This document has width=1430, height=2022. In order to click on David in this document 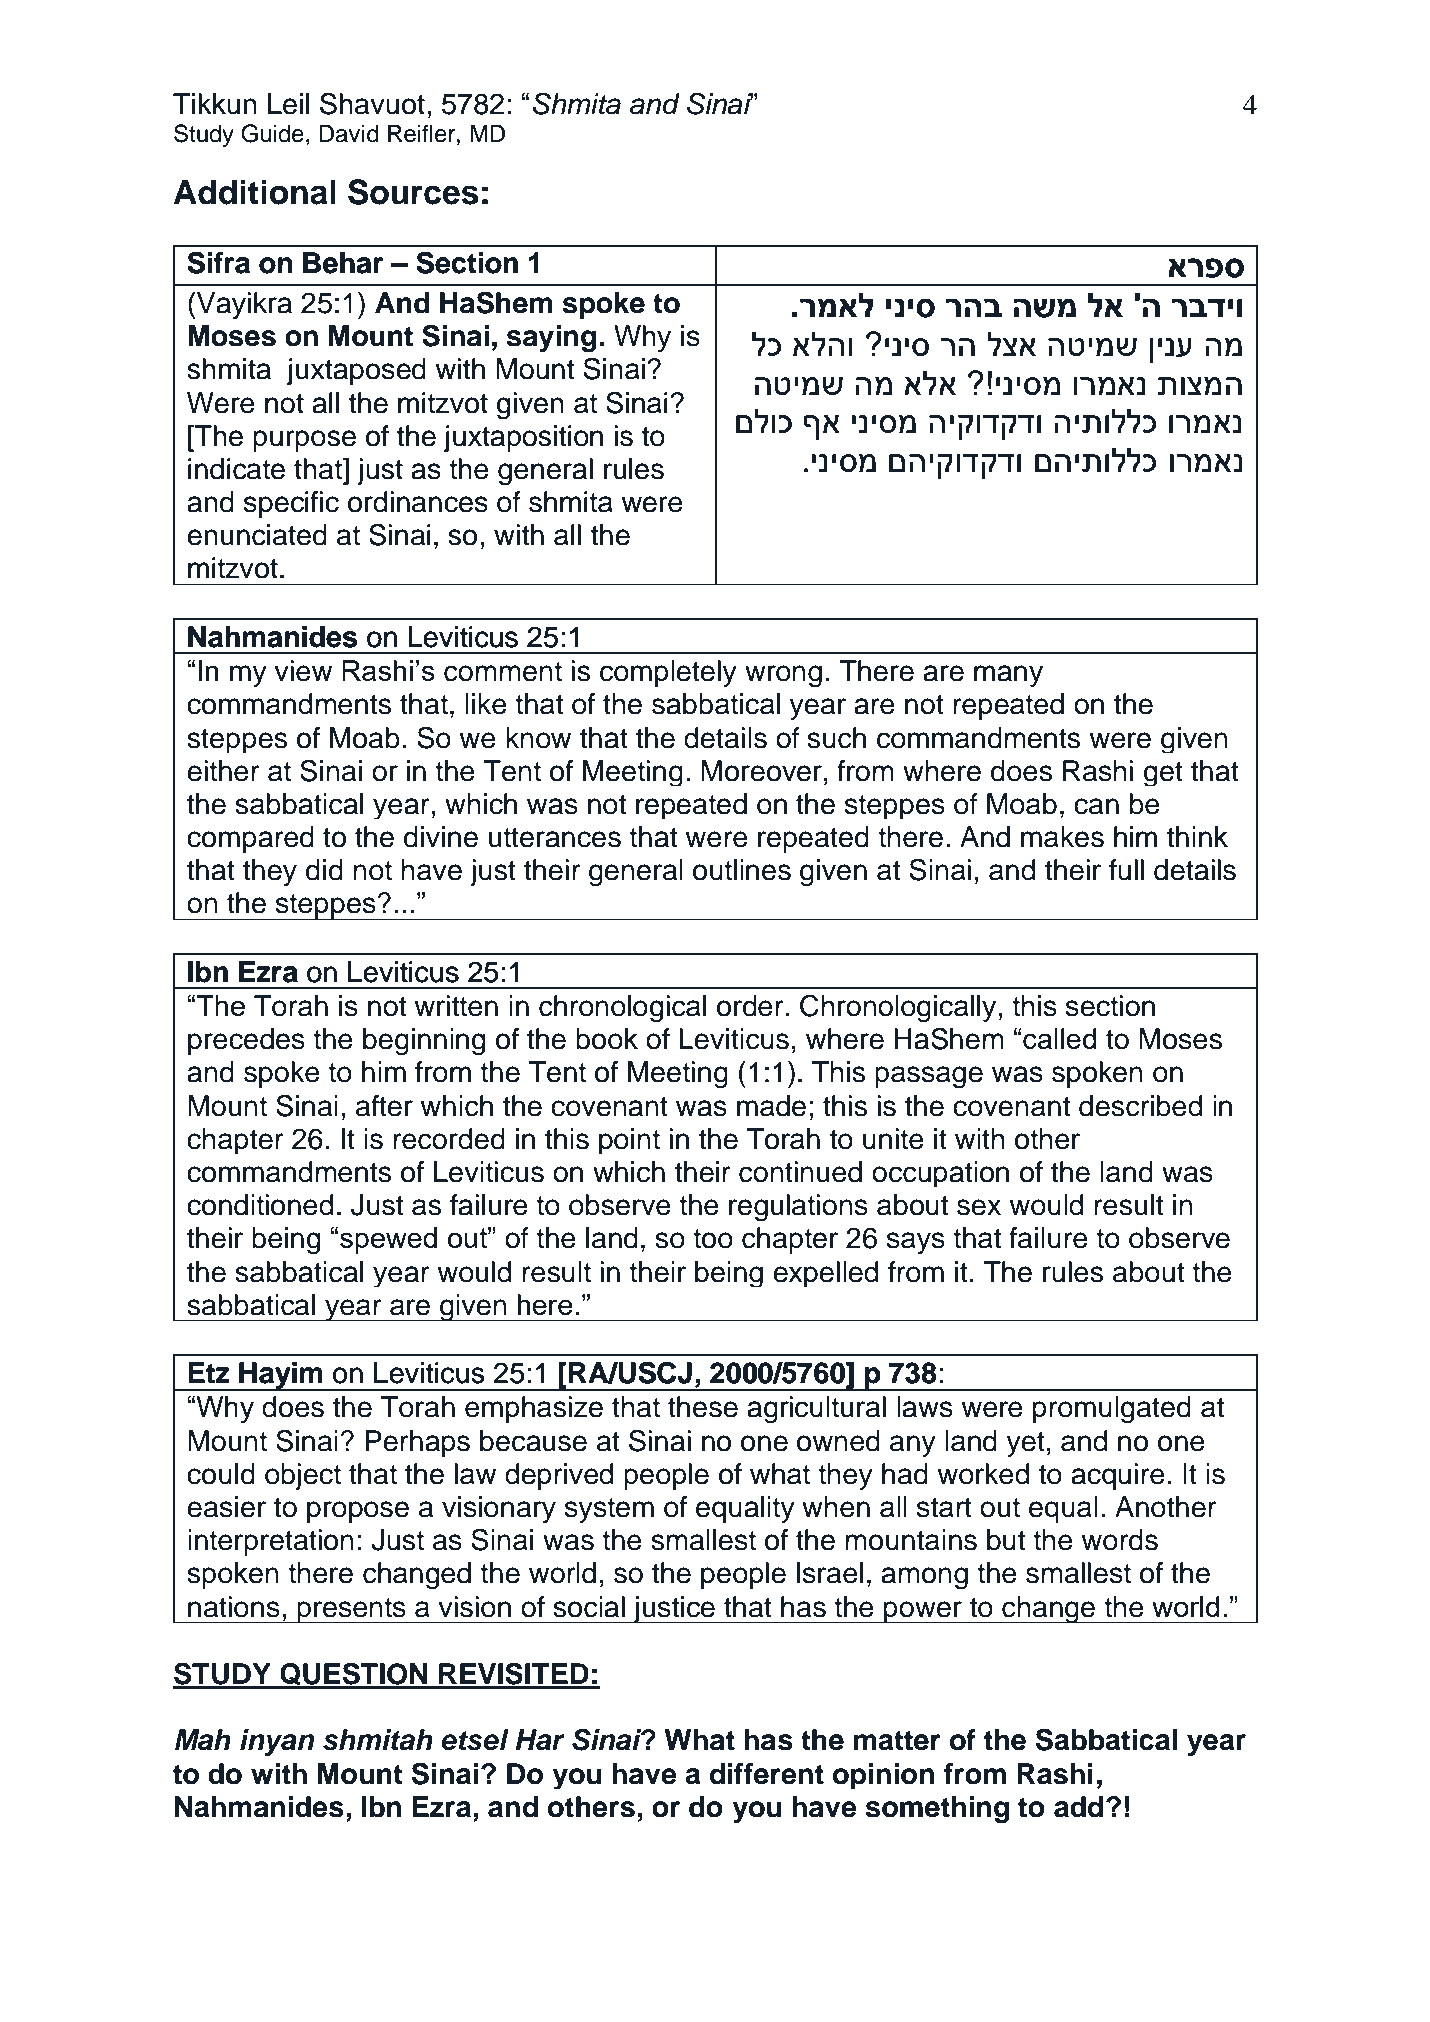, I will do `click(349, 133)`.
